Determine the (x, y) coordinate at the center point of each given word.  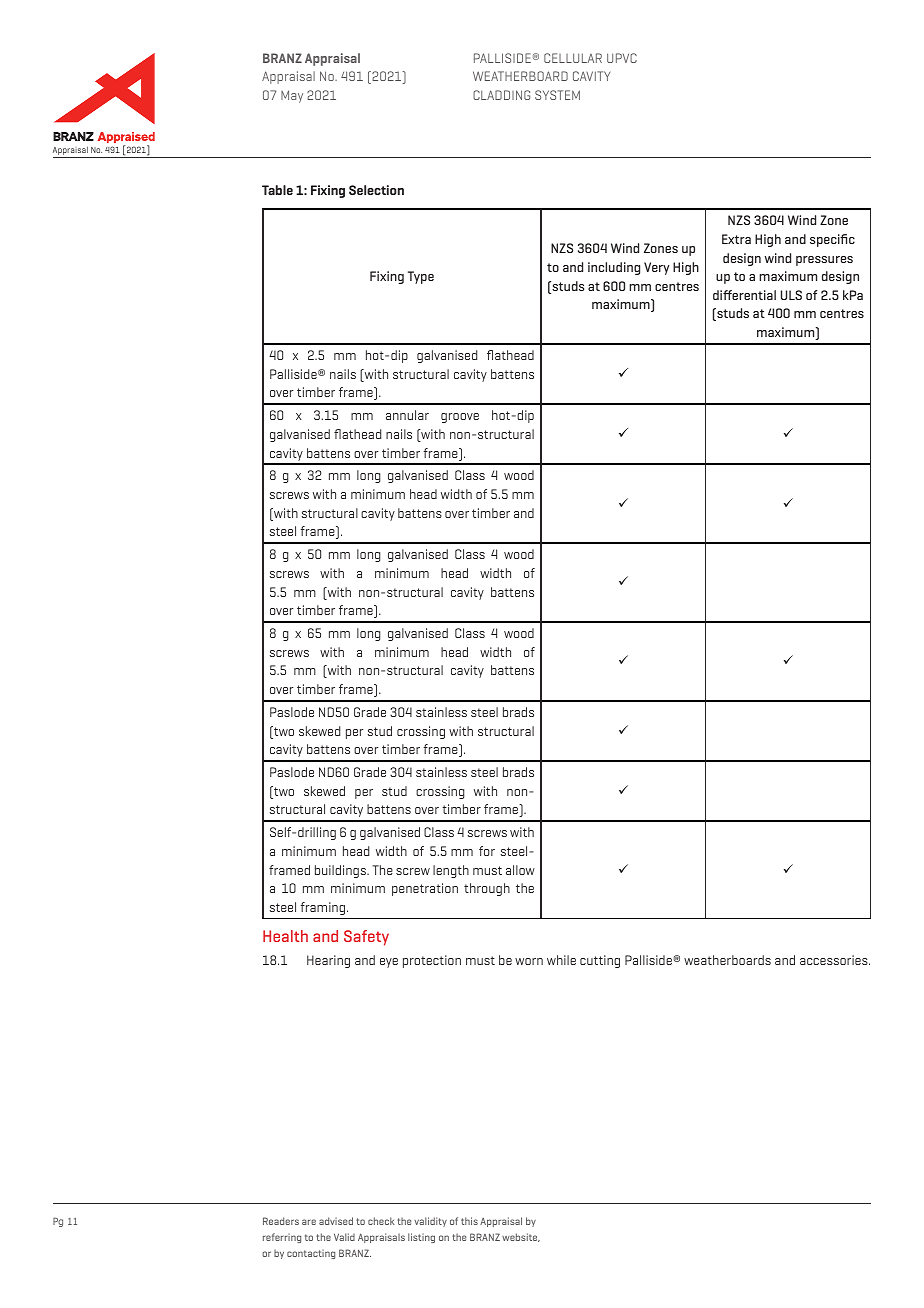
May (292, 96)
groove (460, 418)
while (561, 960)
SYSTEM (557, 95)
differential (744, 295)
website (521, 1237)
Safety (366, 938)
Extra (736, 239)
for (487, 851)
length (451, 871)
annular (407, 415)
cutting (600, 961)
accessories (835, 960)
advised (336, 1221)
